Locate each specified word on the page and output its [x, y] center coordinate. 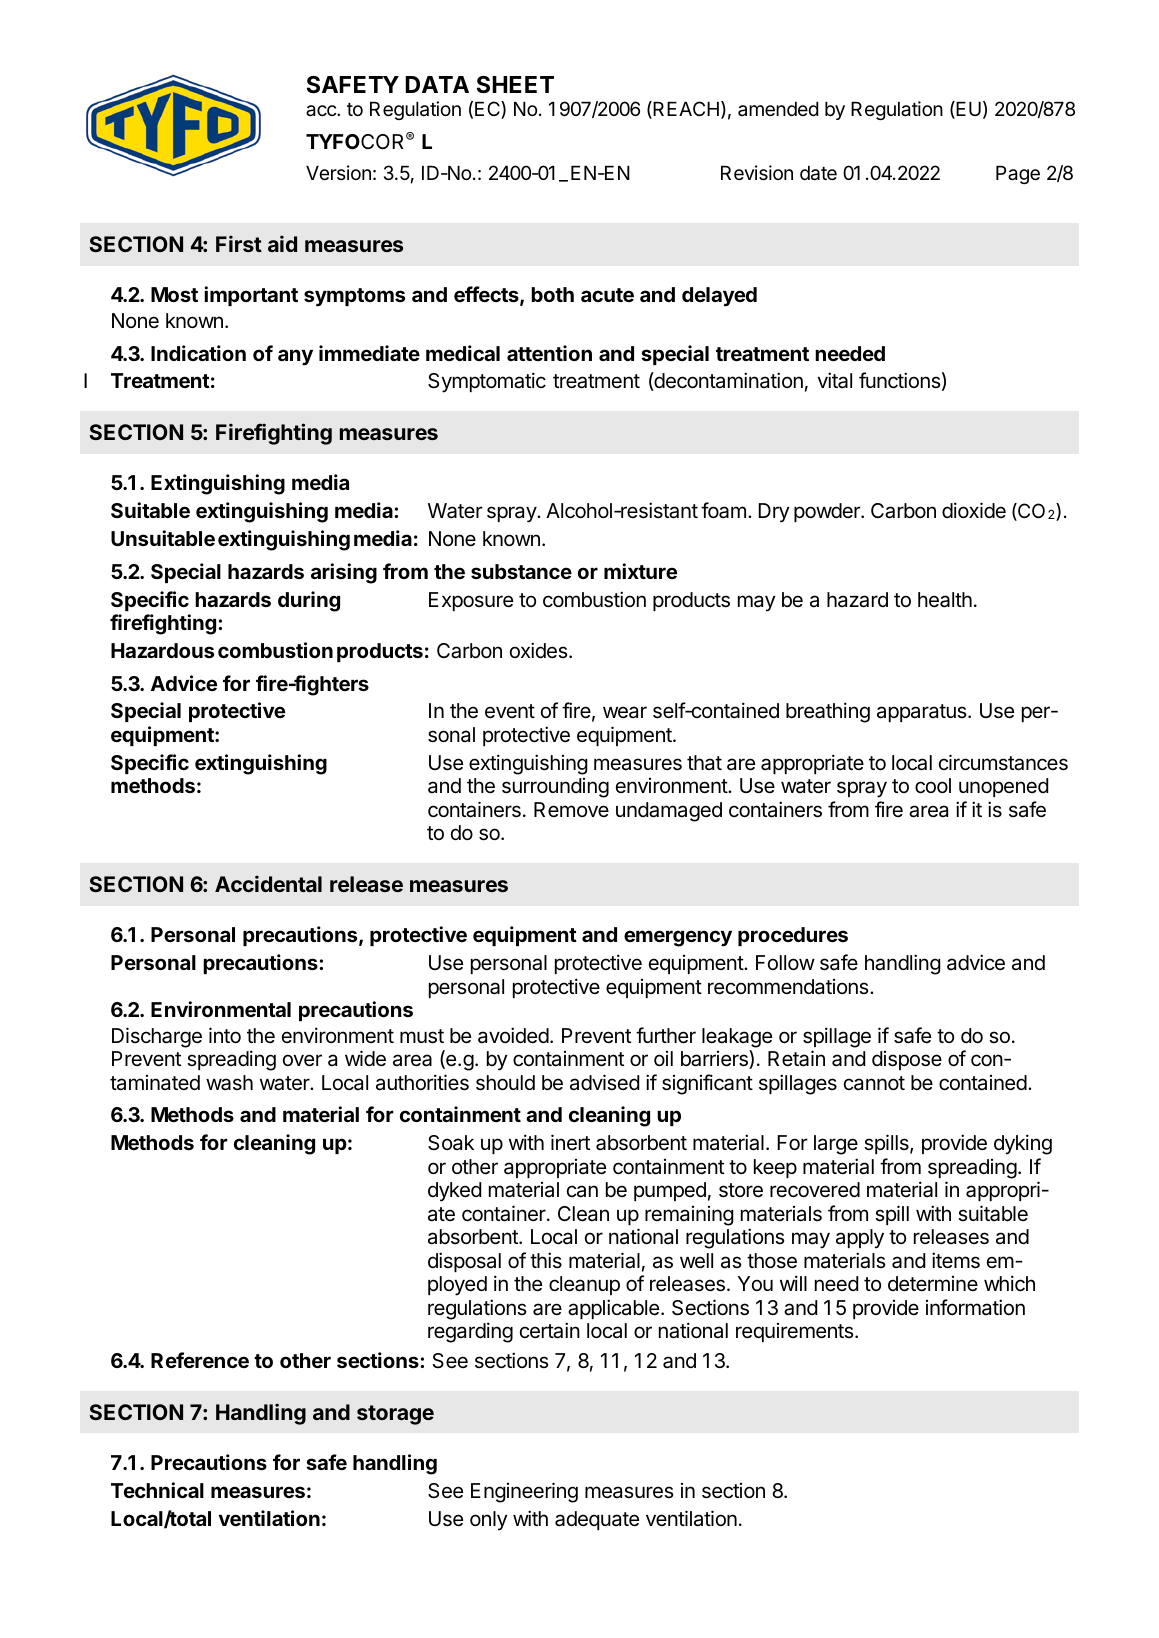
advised [604, 1082]
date [818, 173]
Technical [157, 1490]
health [945, 600]
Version [338, 172]
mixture [640, 571]
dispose [907, 1060]
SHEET [515, 85]
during [309, 601]
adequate [597, 1520]
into [225, 1035]
